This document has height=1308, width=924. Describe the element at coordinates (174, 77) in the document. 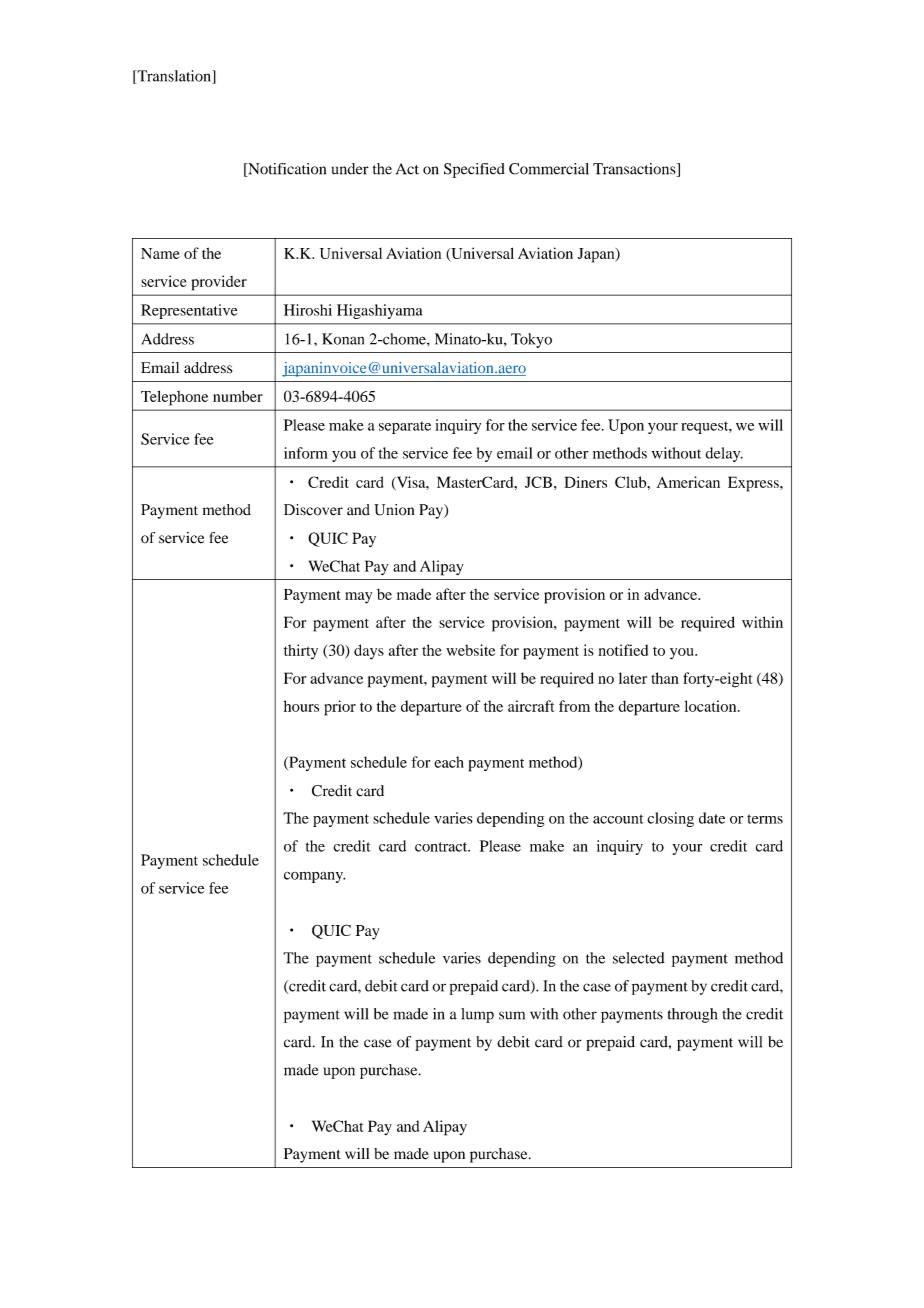

I see `Translation` at that location.
